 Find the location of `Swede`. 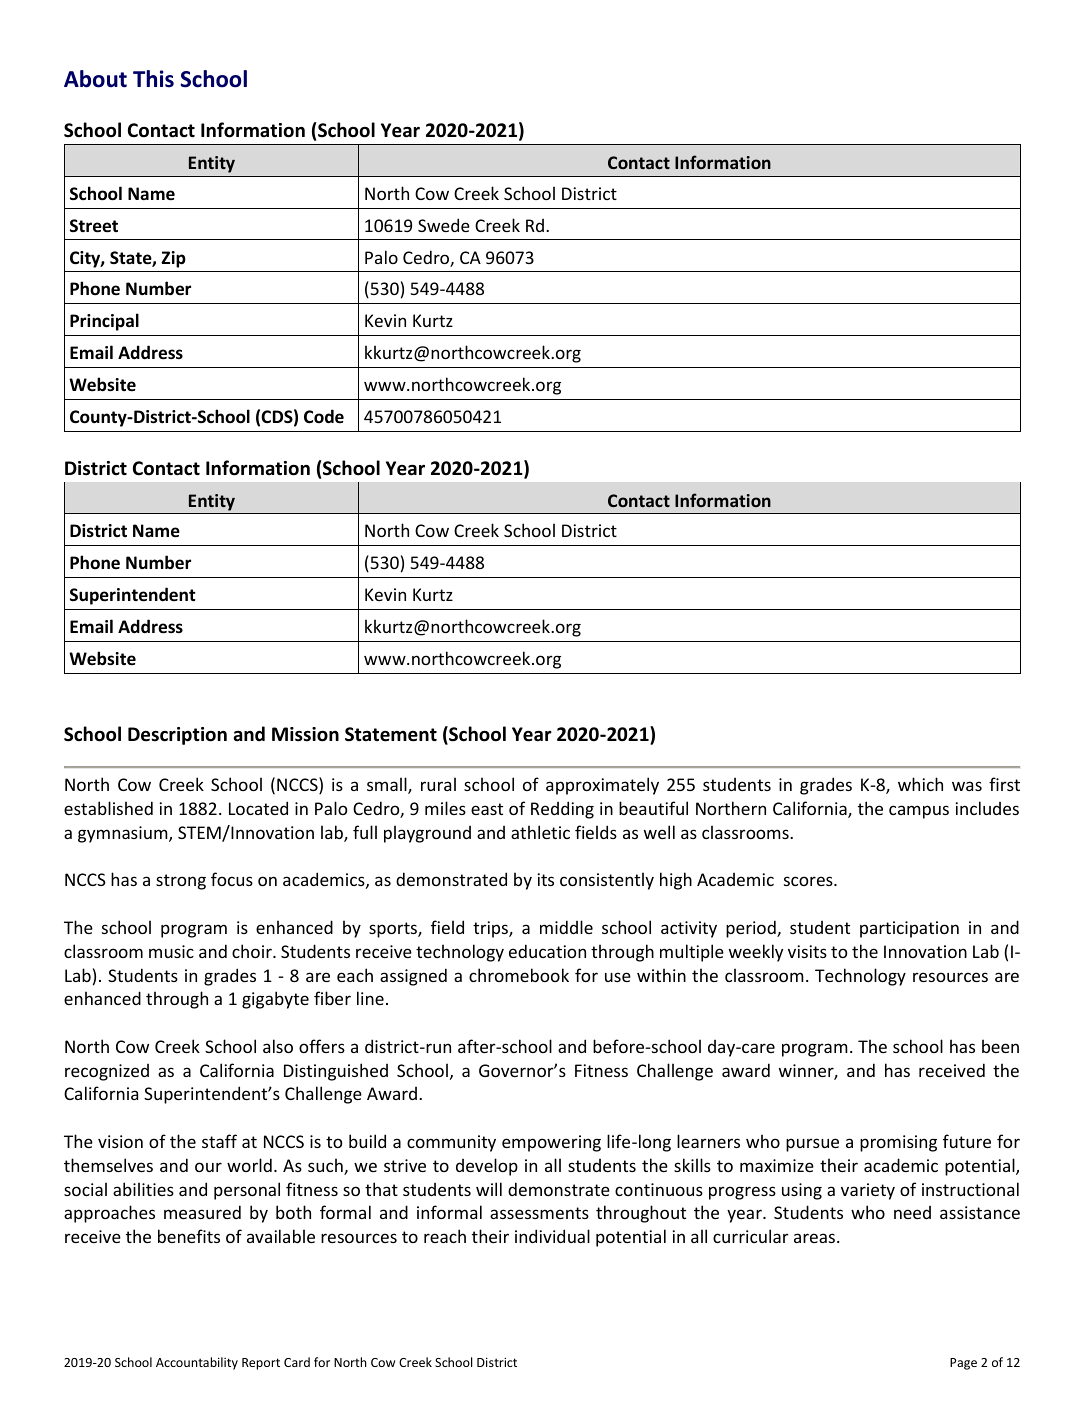

Swede is located at coordinates (444, 225).
